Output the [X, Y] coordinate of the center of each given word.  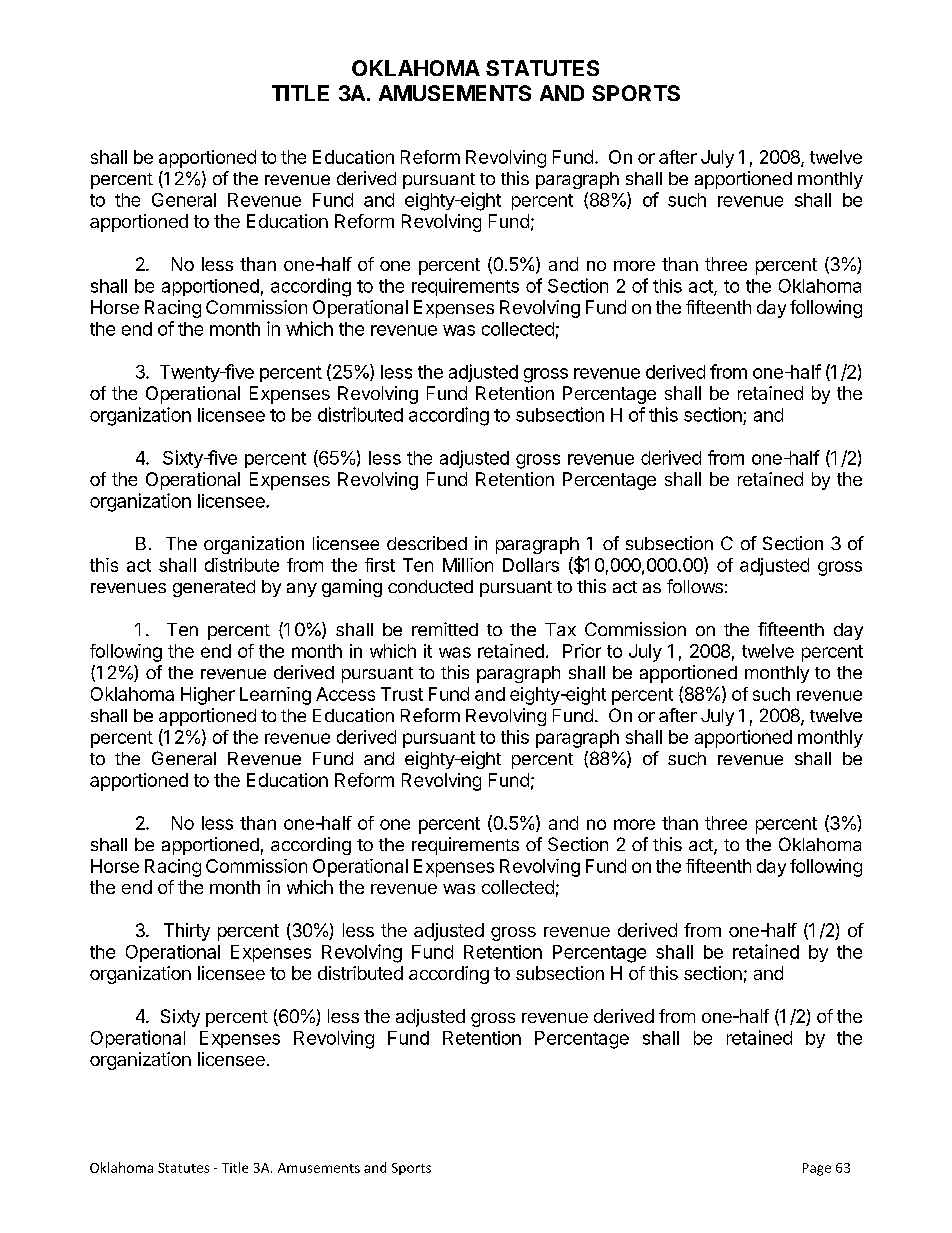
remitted [445, 629]
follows [695, 586]
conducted [430, 586]
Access [345, 694]
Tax [560, 629]
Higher [208, 696]
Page [817, 1169]
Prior [582, 651]
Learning [275, 696]
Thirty [187, 932]
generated [214, 588]
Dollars [531, 565]
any [302, 590]
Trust [402, 694]
